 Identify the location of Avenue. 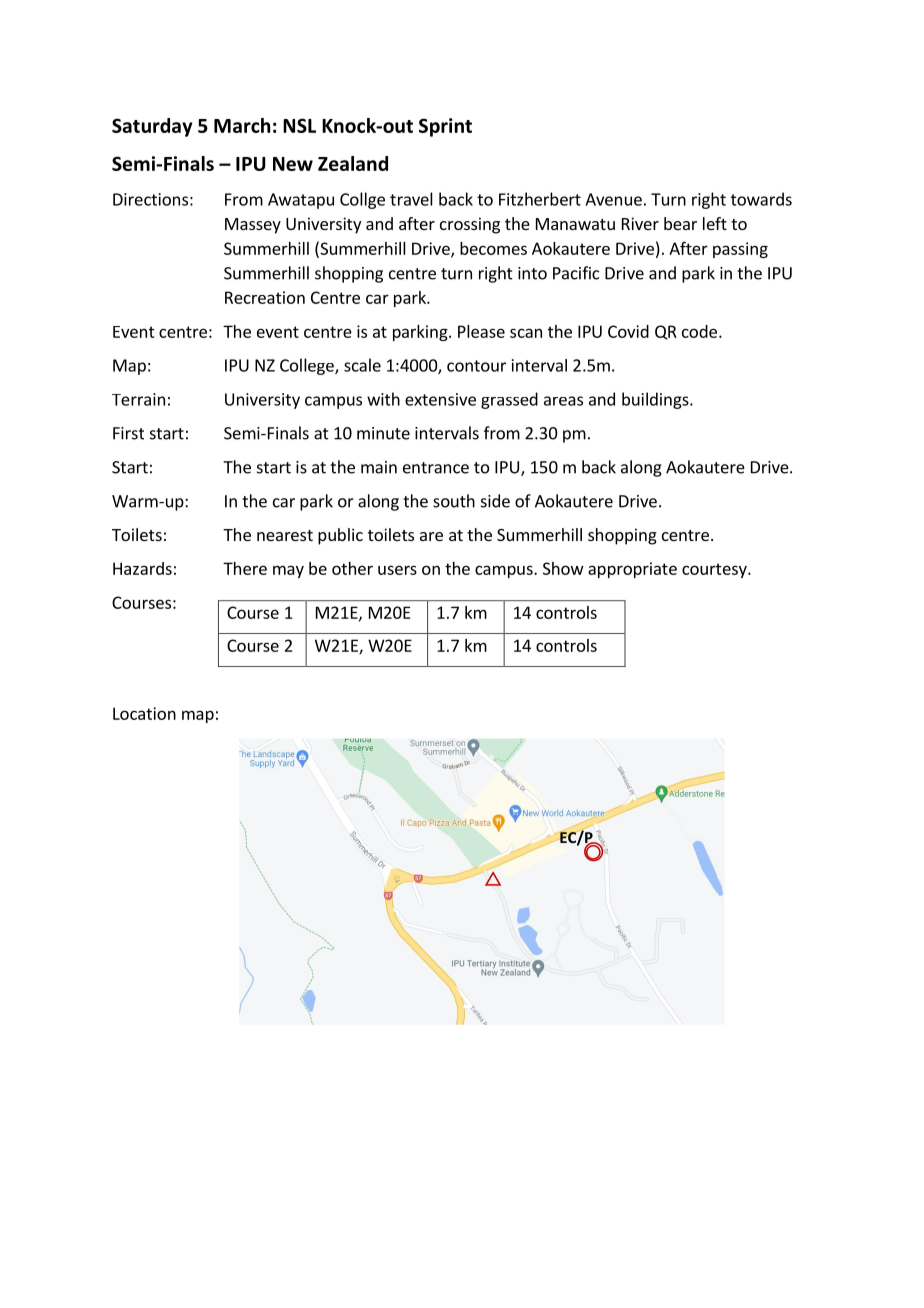
(613, 199).
